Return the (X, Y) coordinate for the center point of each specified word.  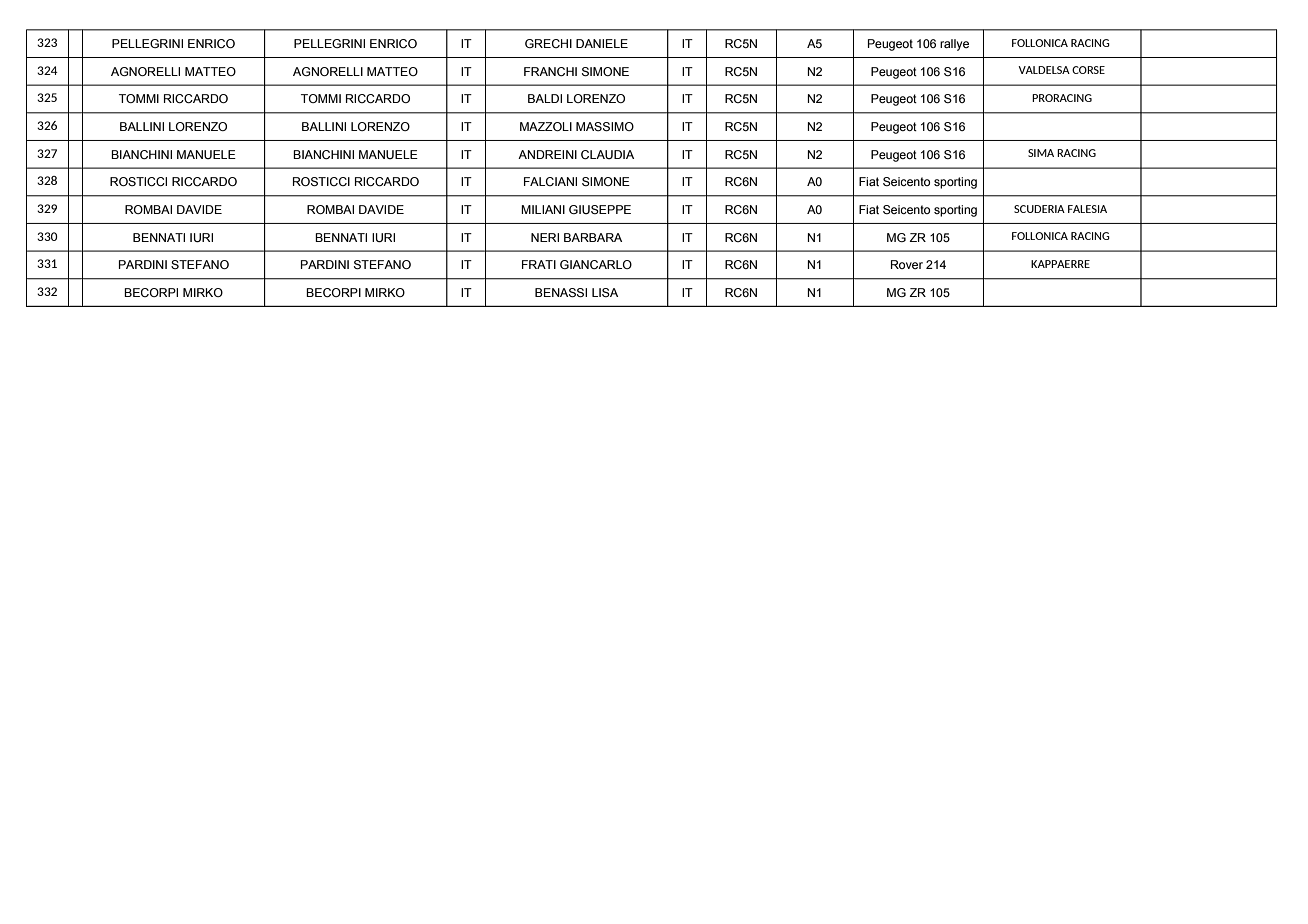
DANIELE (602, 43)
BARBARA (593, 237)
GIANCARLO (596, 264)
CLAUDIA (607, 154)
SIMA (1041, 153)
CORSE (1088, 70)
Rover (907, 264)
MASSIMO (605, 127)
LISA (605, 292)
